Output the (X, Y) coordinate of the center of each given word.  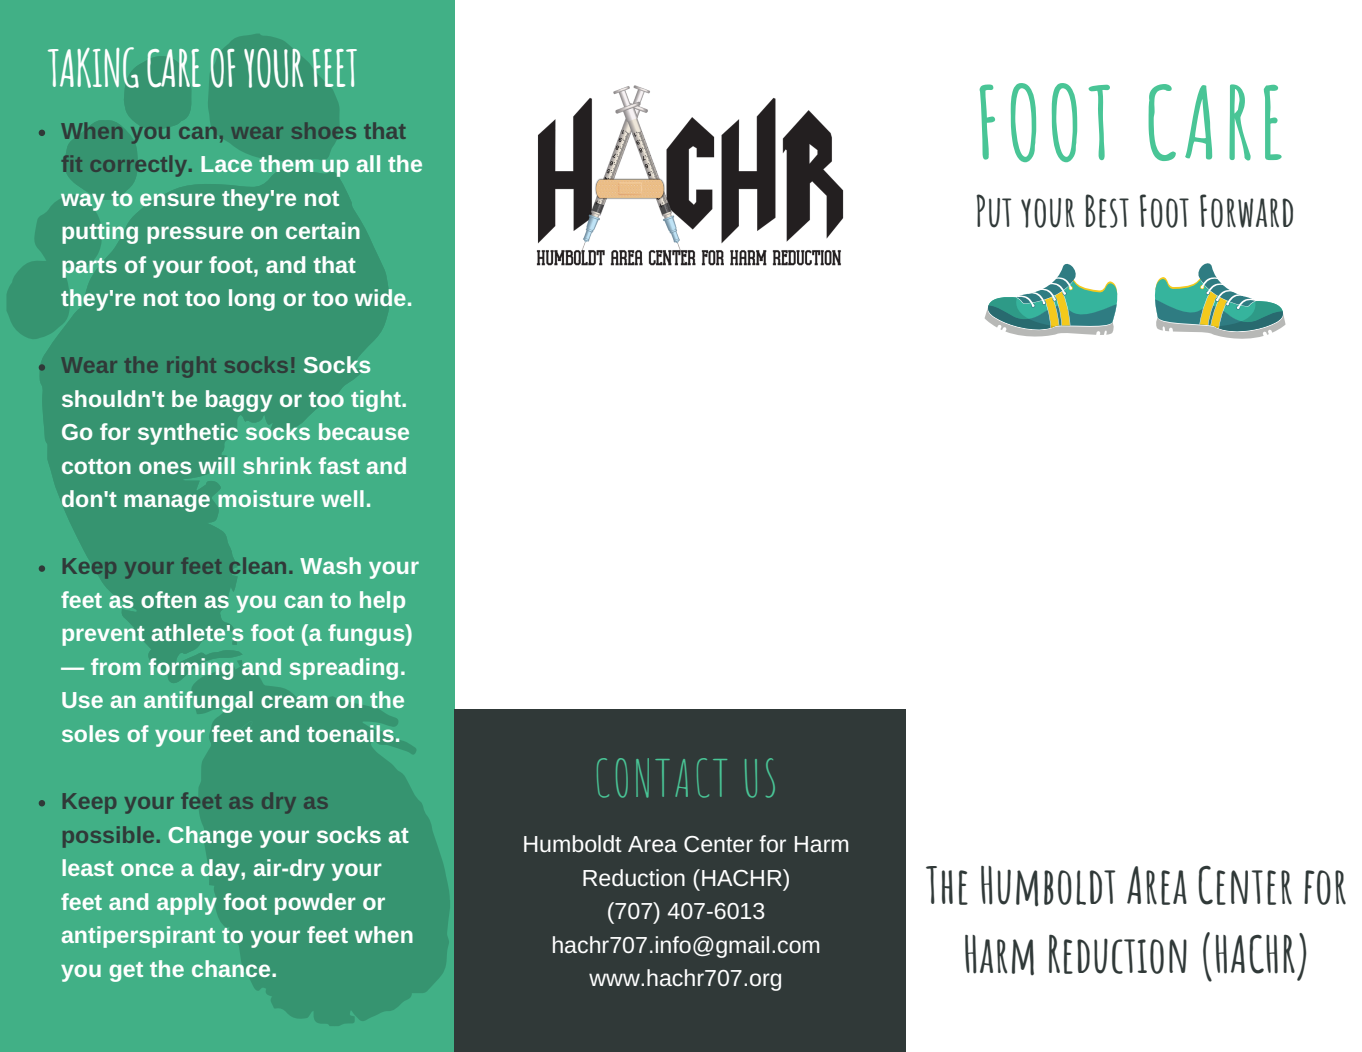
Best (1107, 211)
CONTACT (662, 778)
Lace (226, 164)
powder (315, 904)
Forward (1246, 211)
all (368, 163)
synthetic (188, 434)
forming (191, 669)
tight (377, 401)
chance (231, 968)
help (382, 602)
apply (187, 904)
